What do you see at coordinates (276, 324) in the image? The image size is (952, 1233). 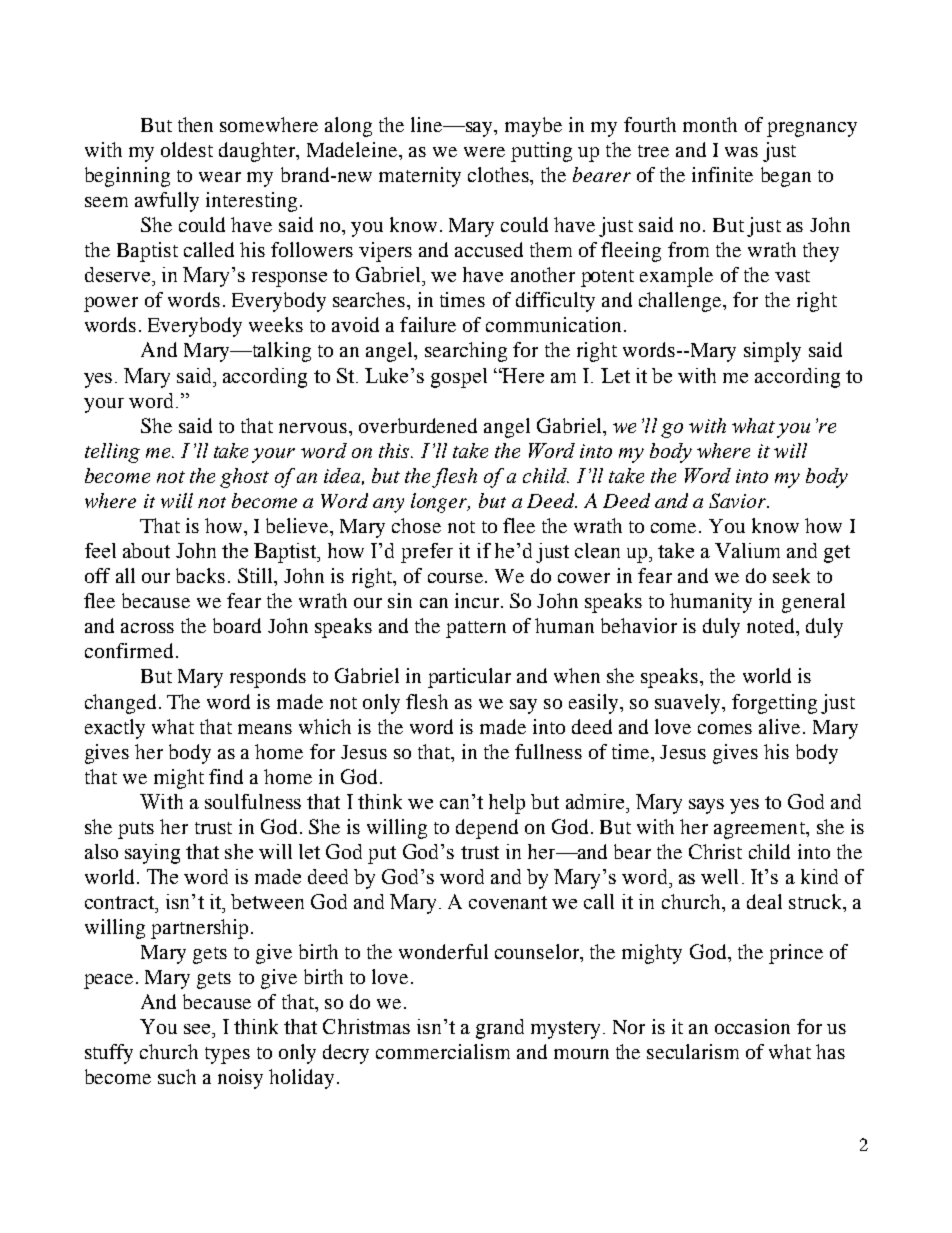 I see `weeks` at bounding box center [276, 324].
